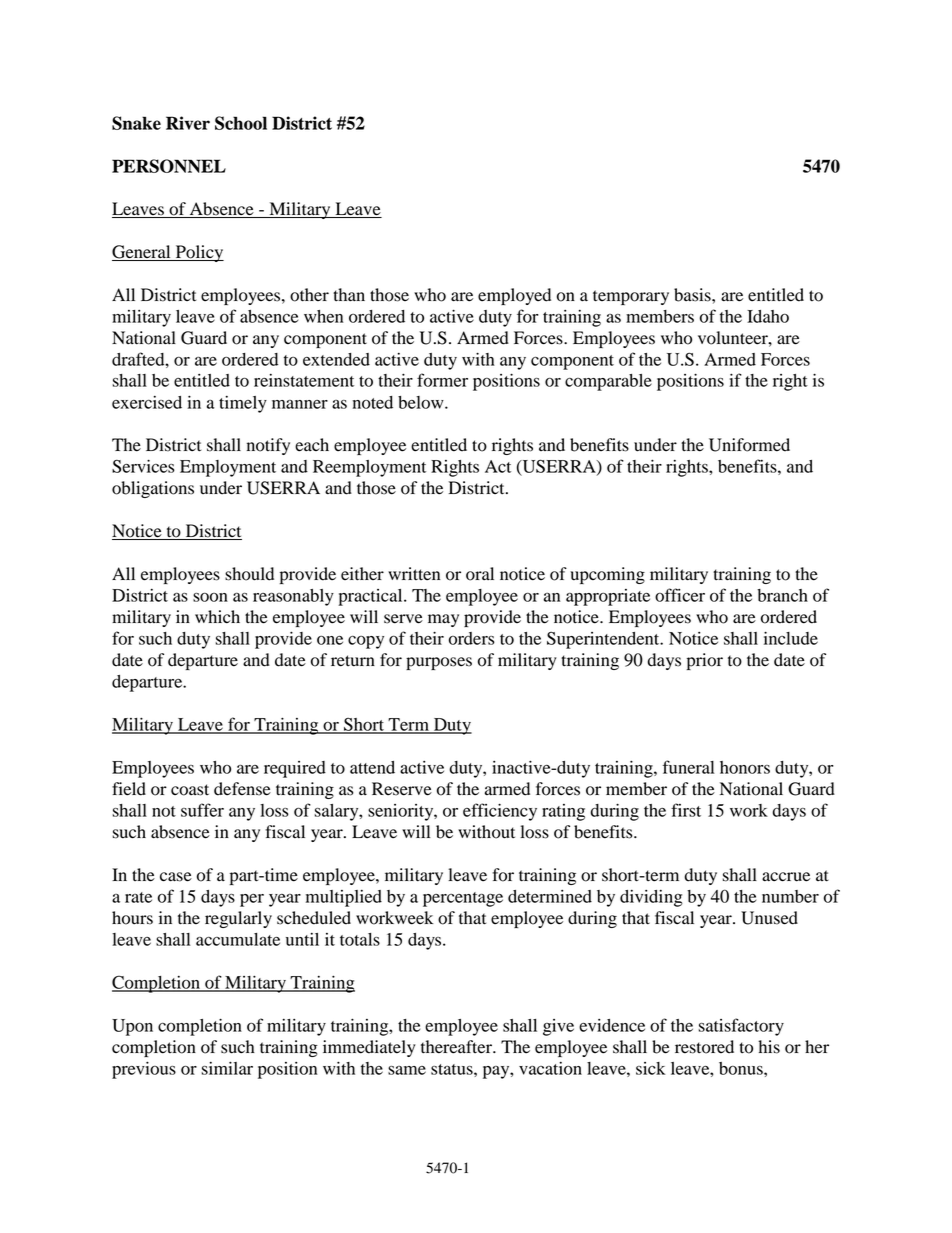  I want to click on employed, so click(514, 296).
